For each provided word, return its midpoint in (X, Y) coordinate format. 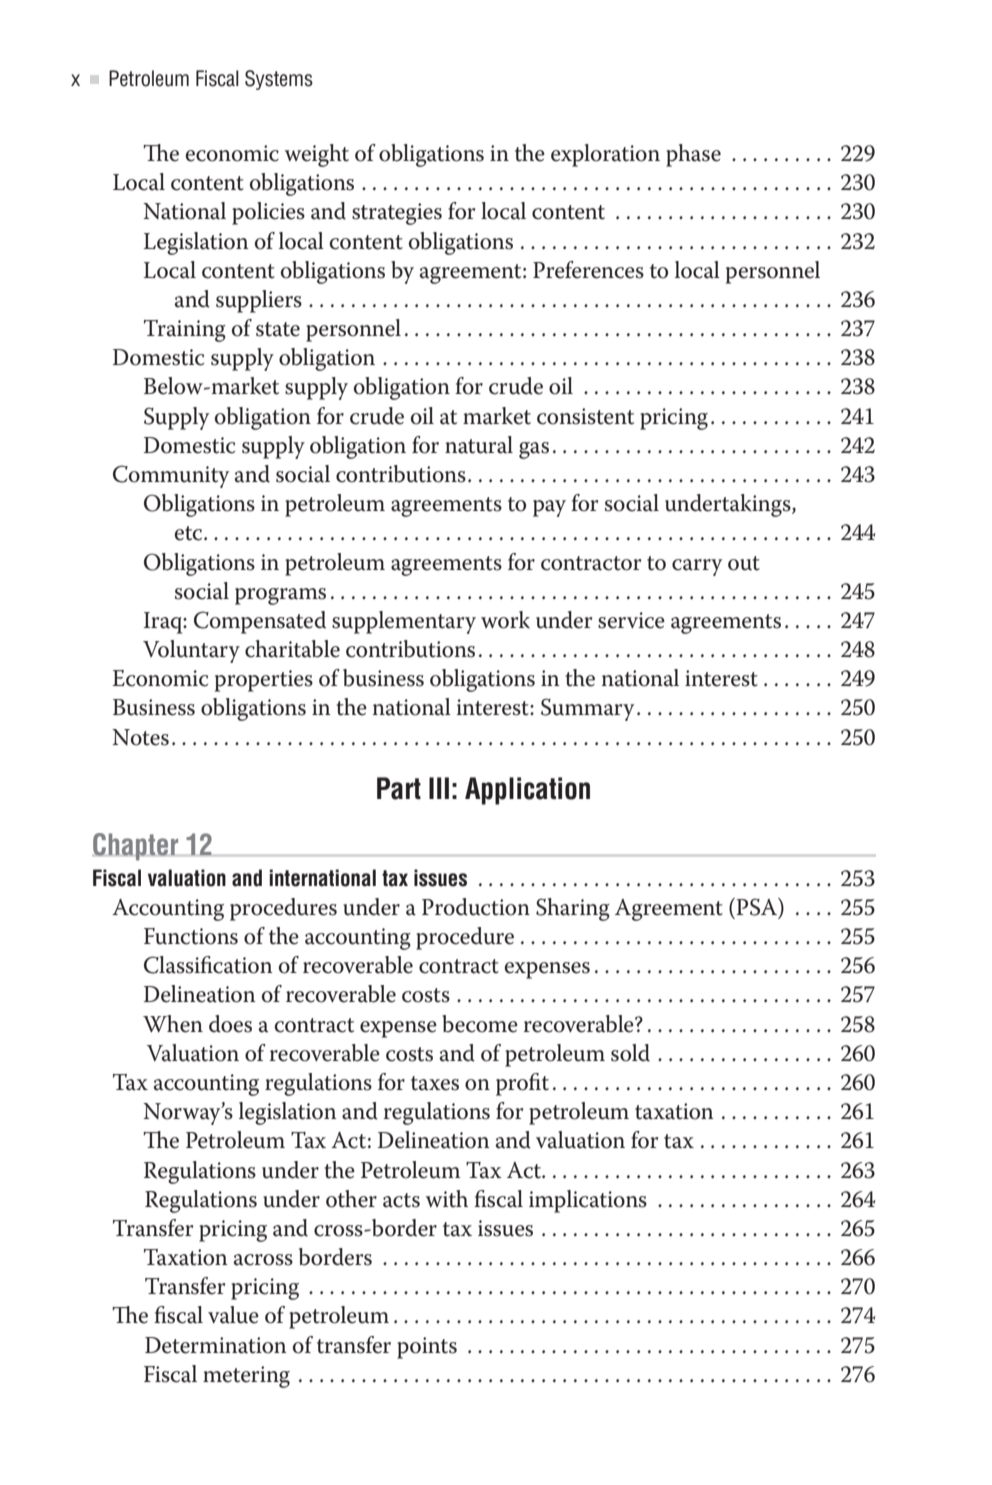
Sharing (573, 909)
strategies (397, 214)
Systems (279, 80)
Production (476, 907)
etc (189, 533)
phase (693, 155)
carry (697, 567)
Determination (216, 1345)
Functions (191, 936)
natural (479, 445)
